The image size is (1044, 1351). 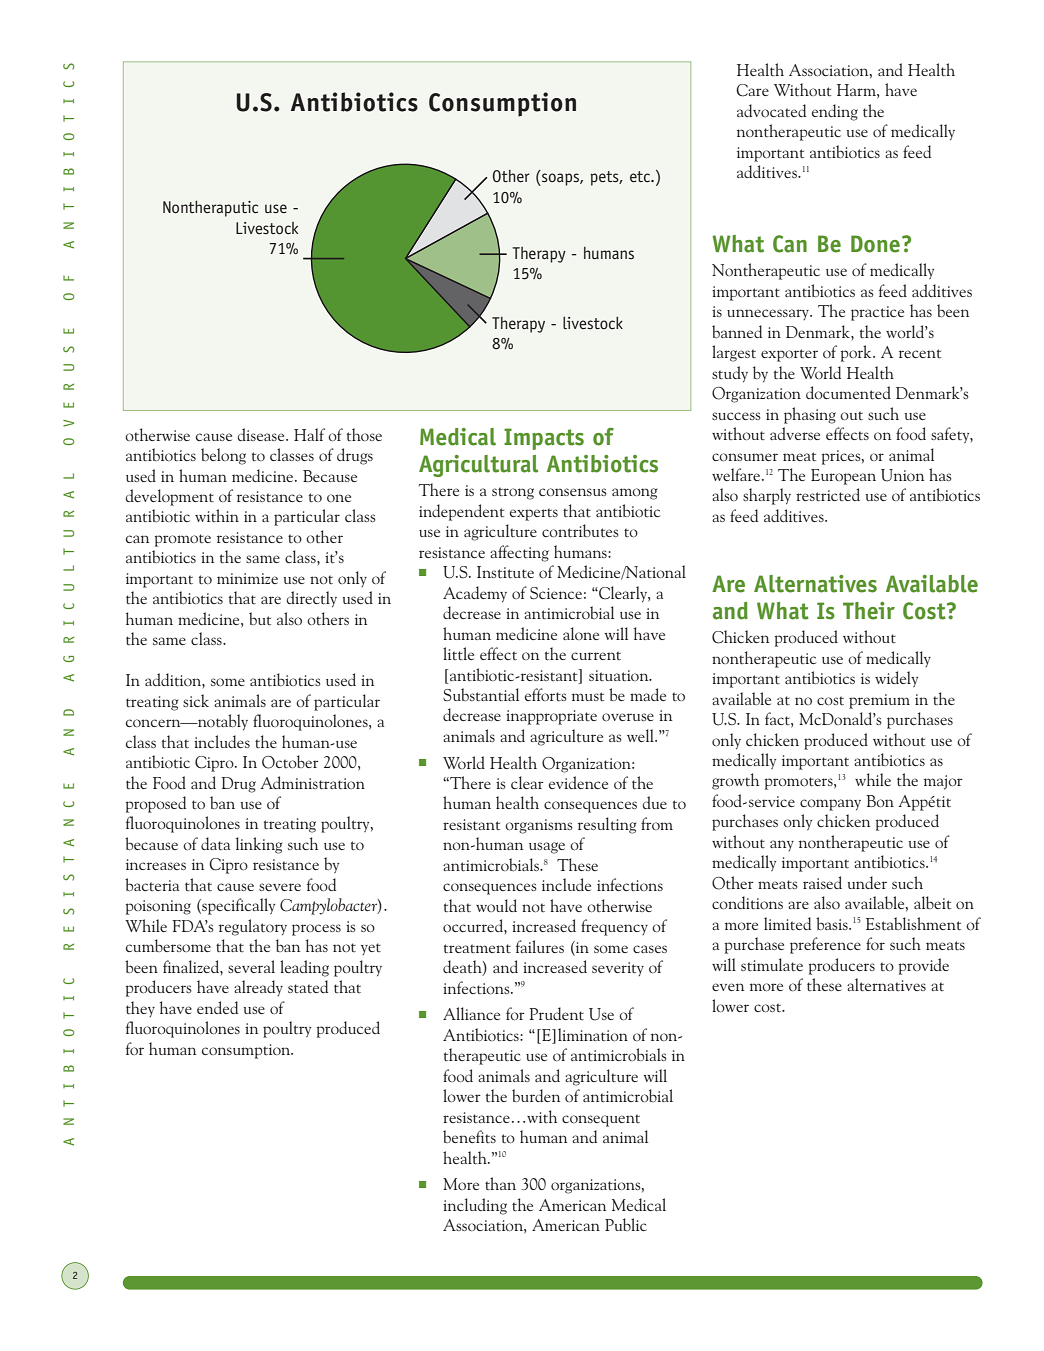 I want to click on soaps, so click(x=560, y=179).
